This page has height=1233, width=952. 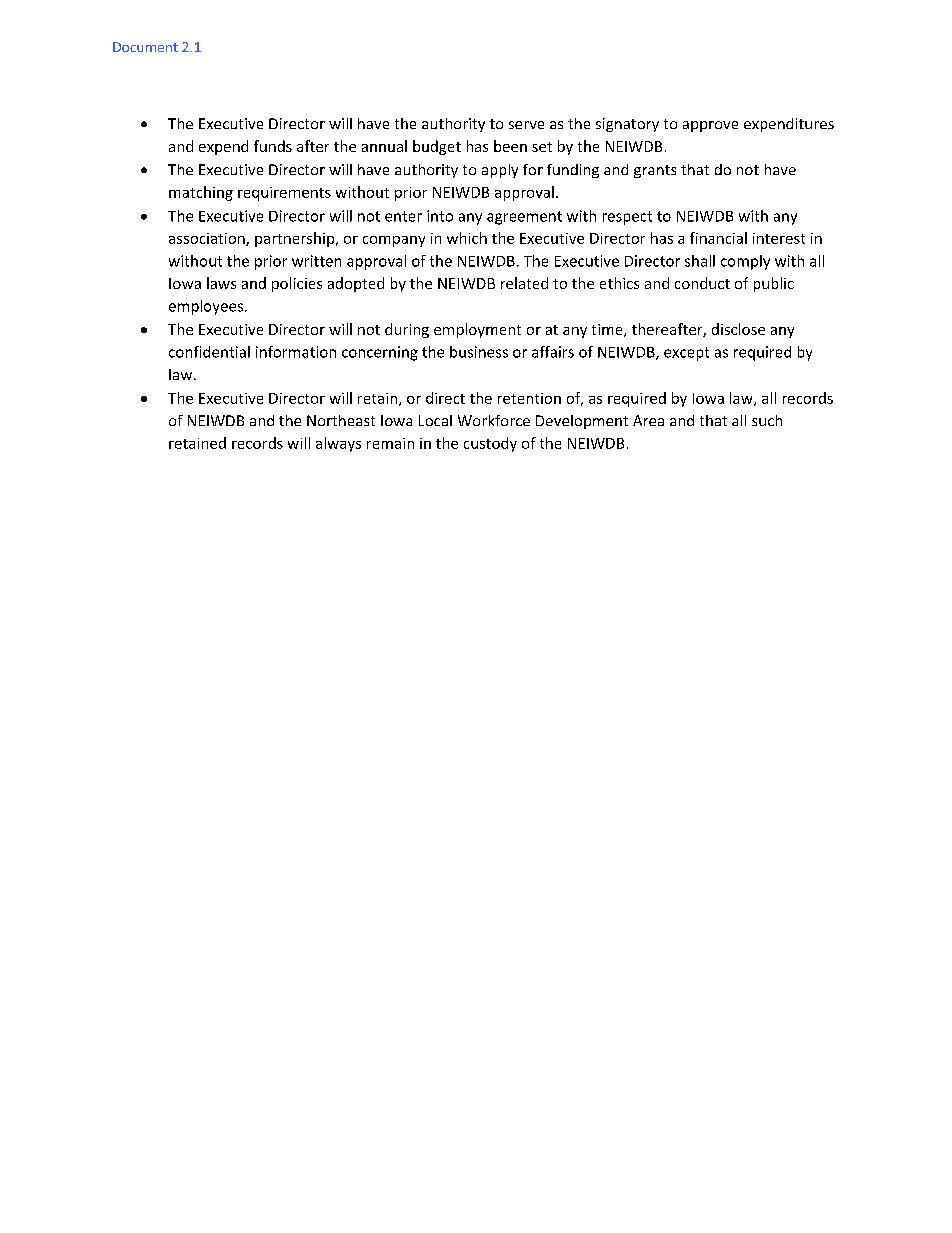 I want to click on Document, so click(x=145, y=47).
